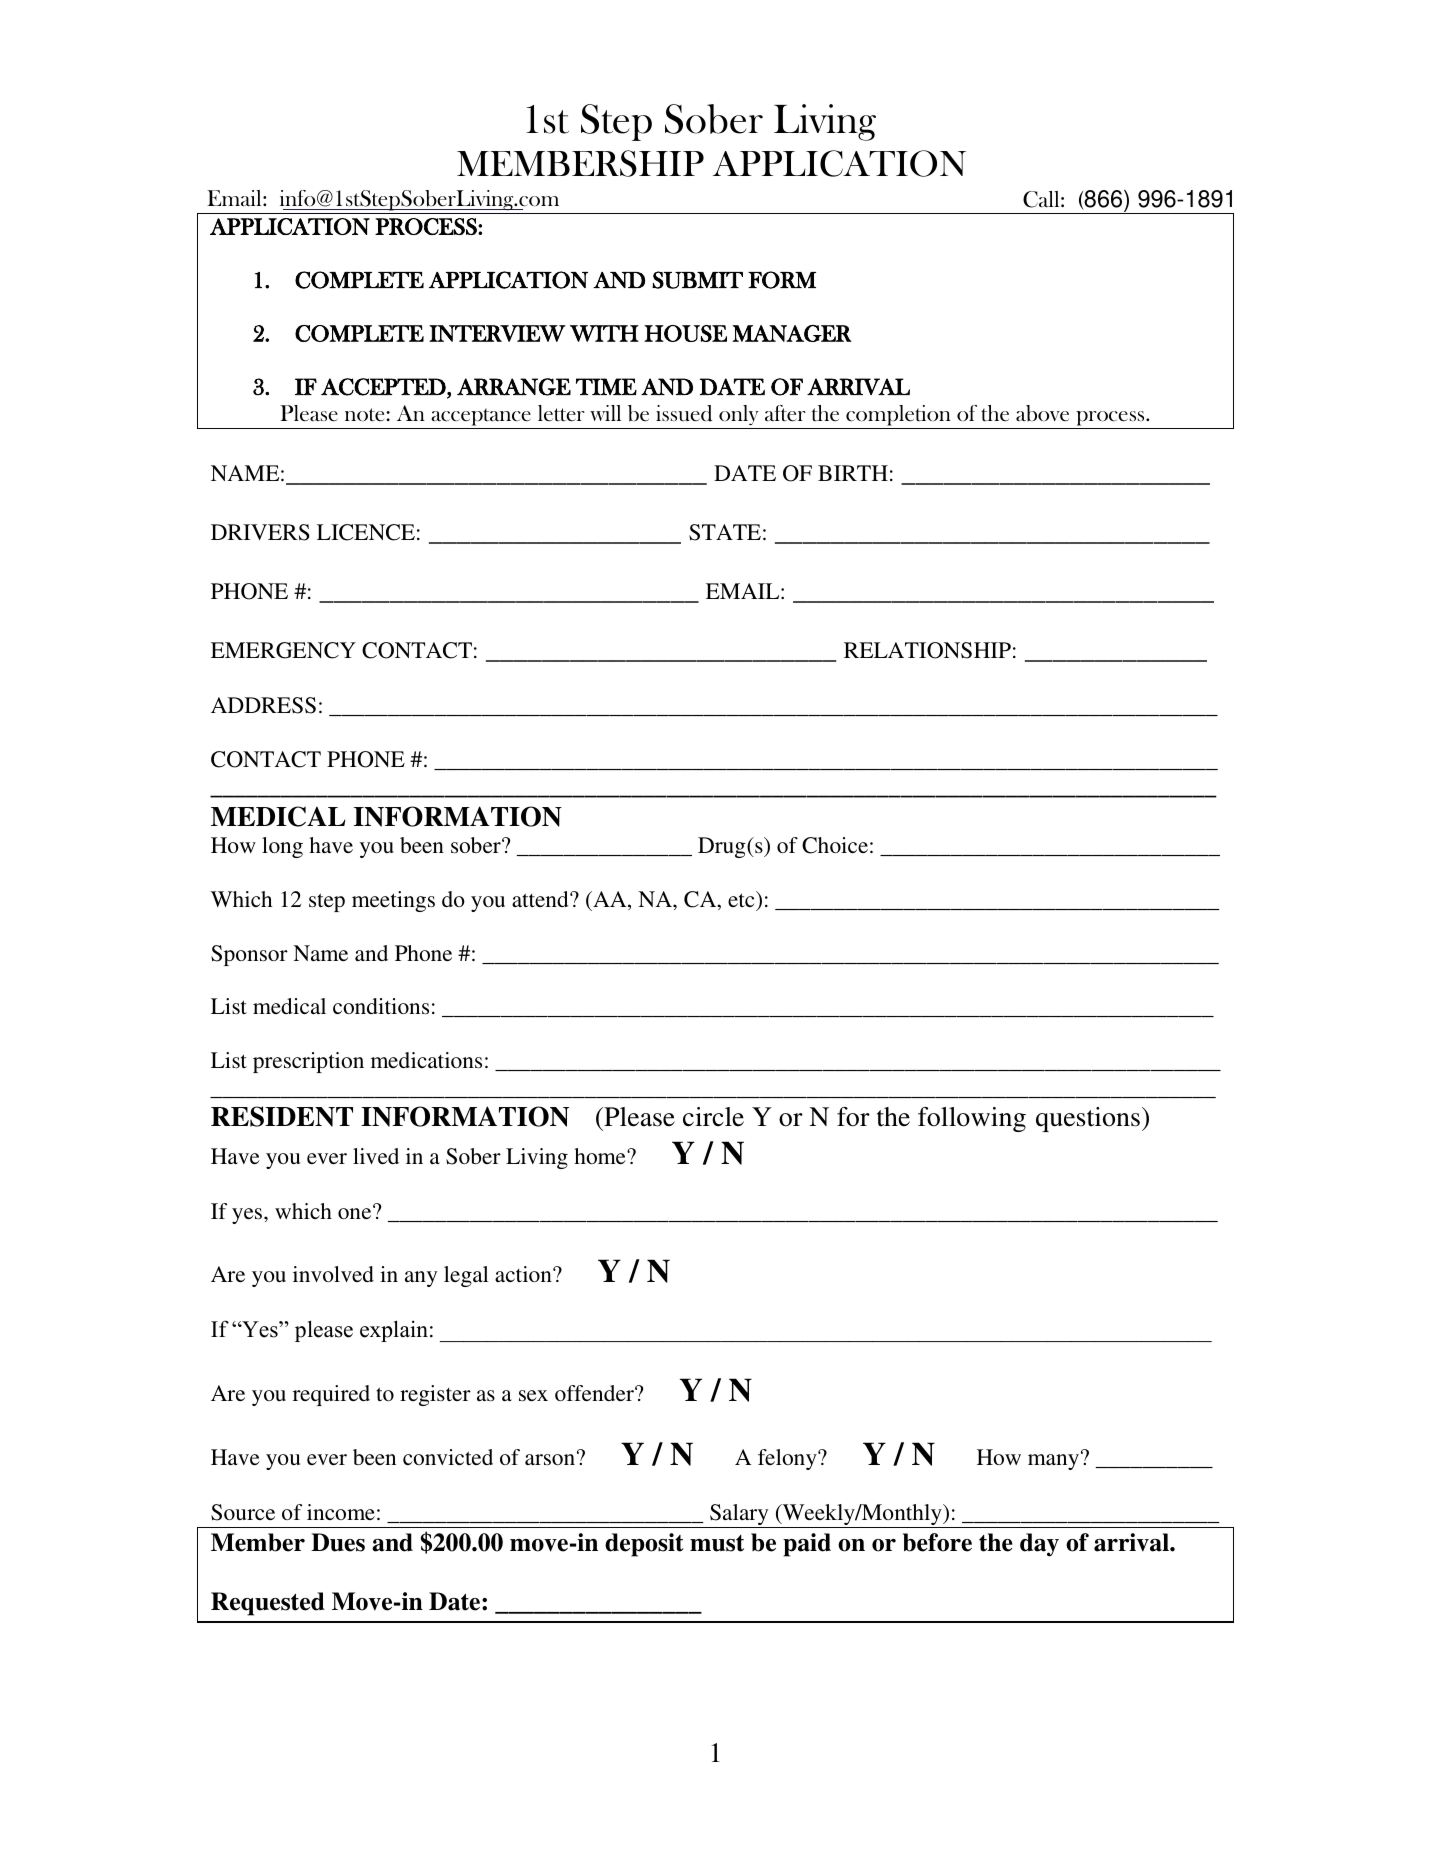 The image size is (1431, 1853). I want to click on etc, so click(742, 899).
